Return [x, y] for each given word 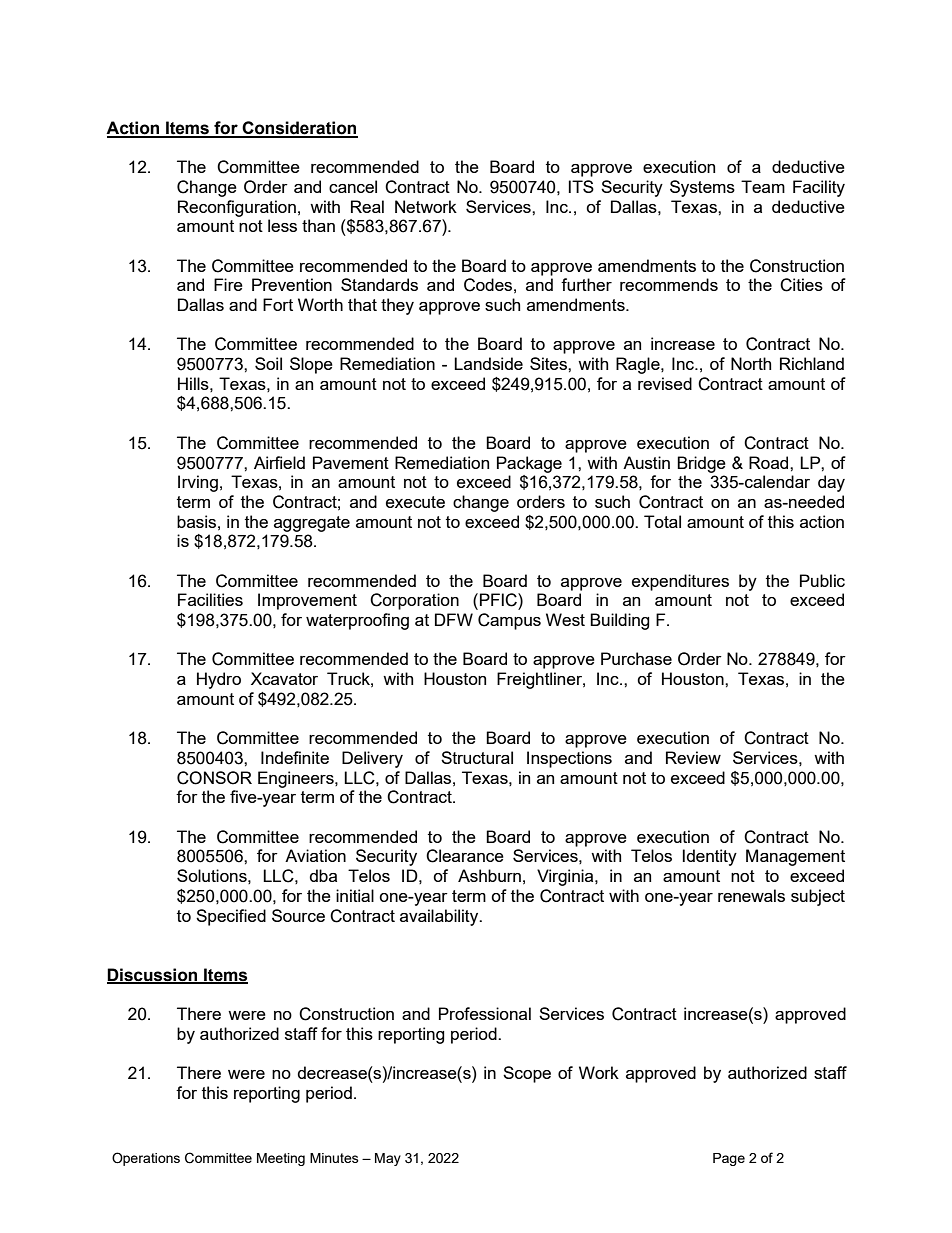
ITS [581, 186]
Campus [509, 621]
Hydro [219, 680]
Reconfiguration [237, 208]
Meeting [281, 1159]
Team [763, 186]
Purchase [636, 658]
